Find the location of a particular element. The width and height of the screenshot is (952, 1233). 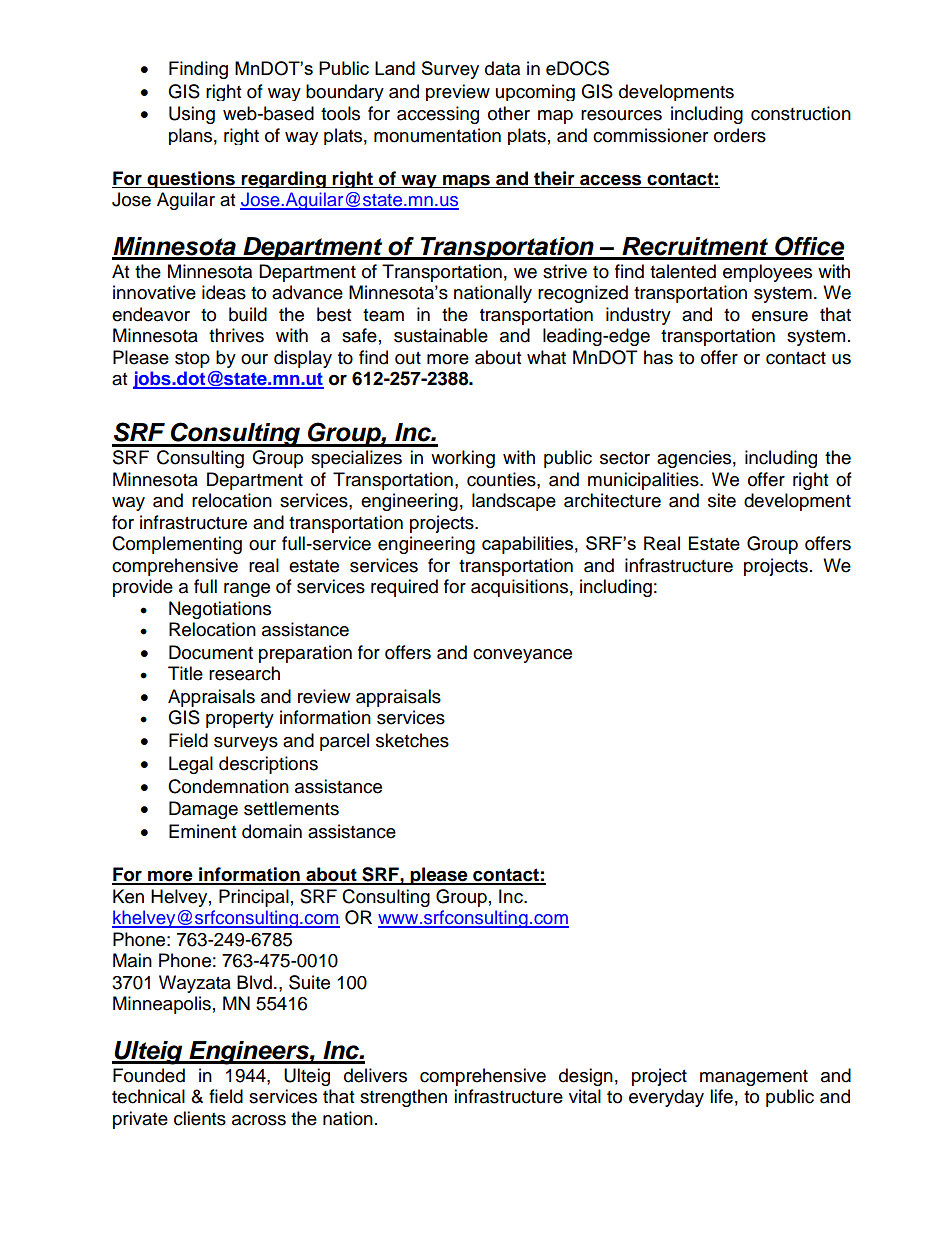

required is located at coordinates (404, 588).
